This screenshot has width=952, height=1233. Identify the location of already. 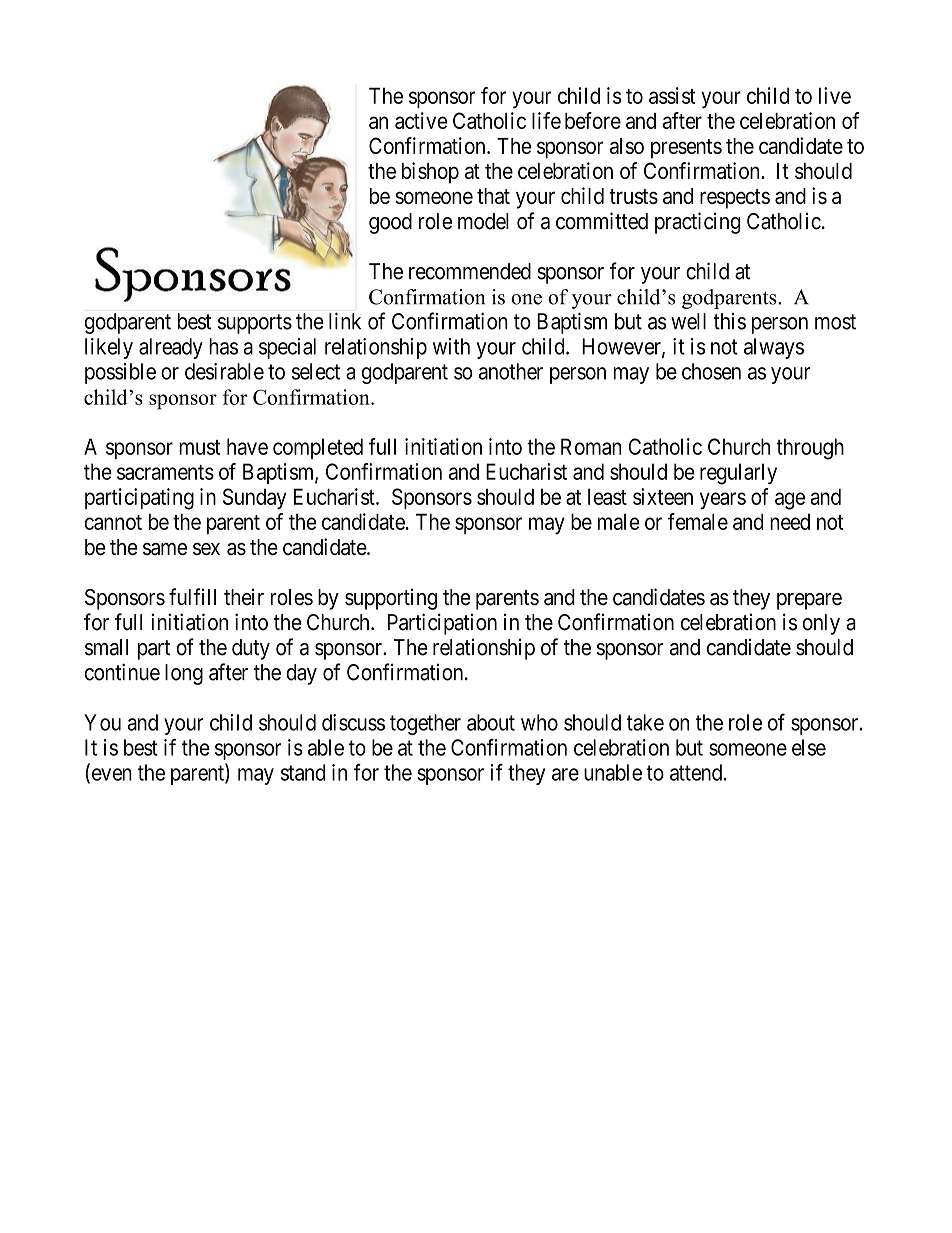
(171, 348).
